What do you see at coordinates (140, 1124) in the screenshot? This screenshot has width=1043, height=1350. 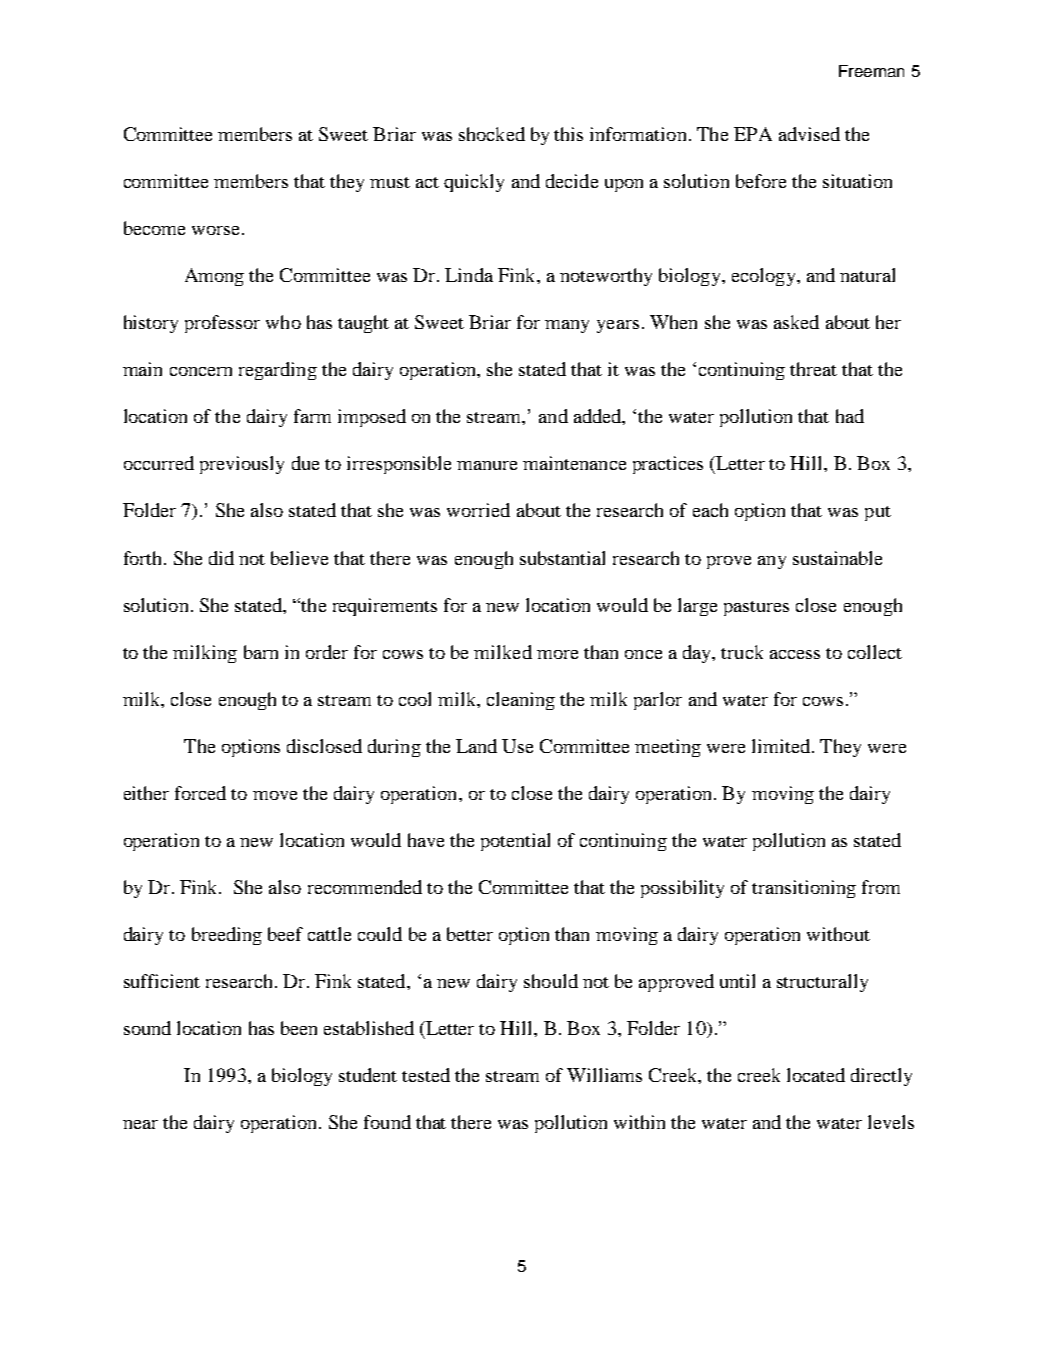 I see `near` at bounding box center [140, 1124].
